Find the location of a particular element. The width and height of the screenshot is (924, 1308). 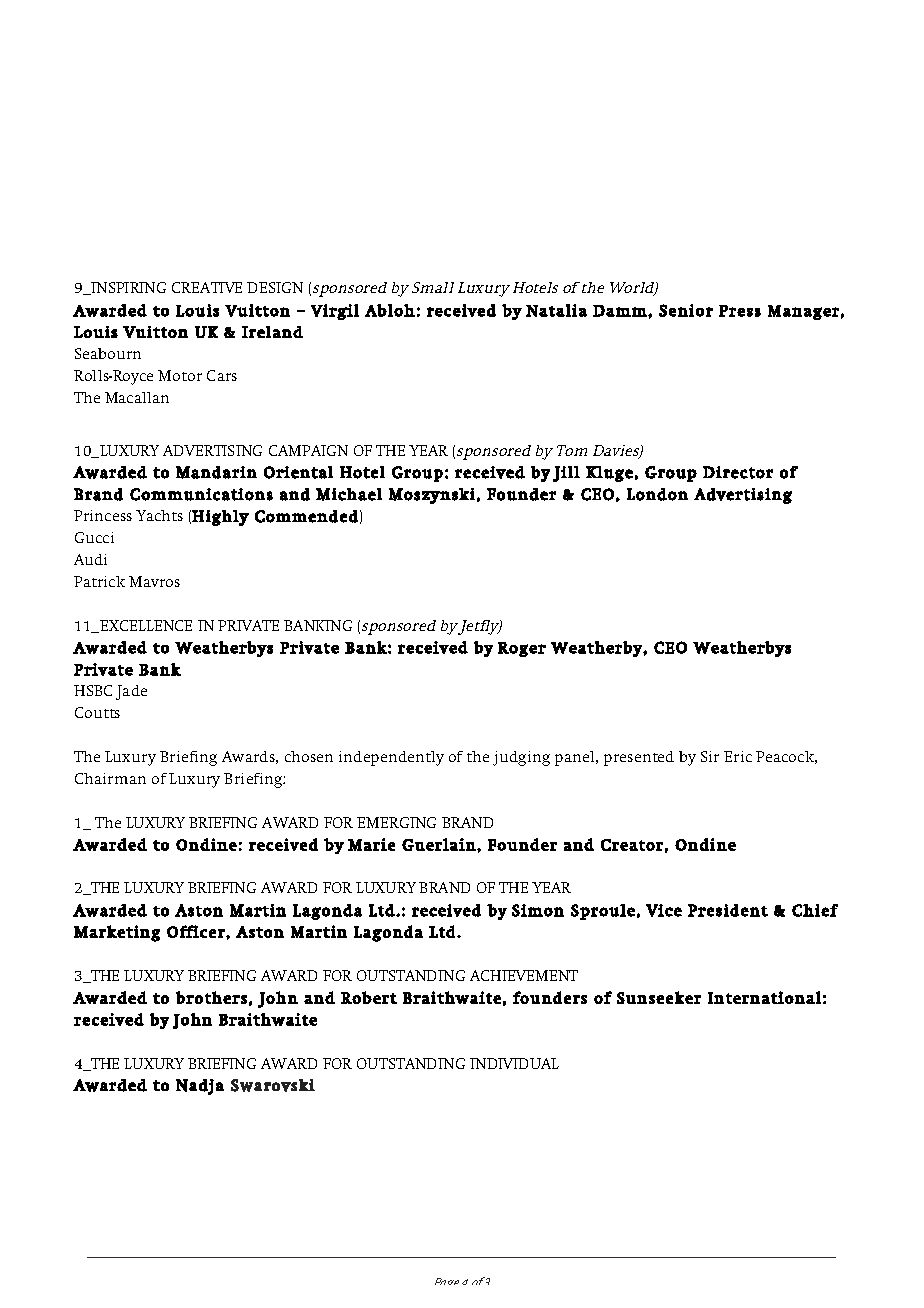

Marie is located at coordinates (371, 844).
